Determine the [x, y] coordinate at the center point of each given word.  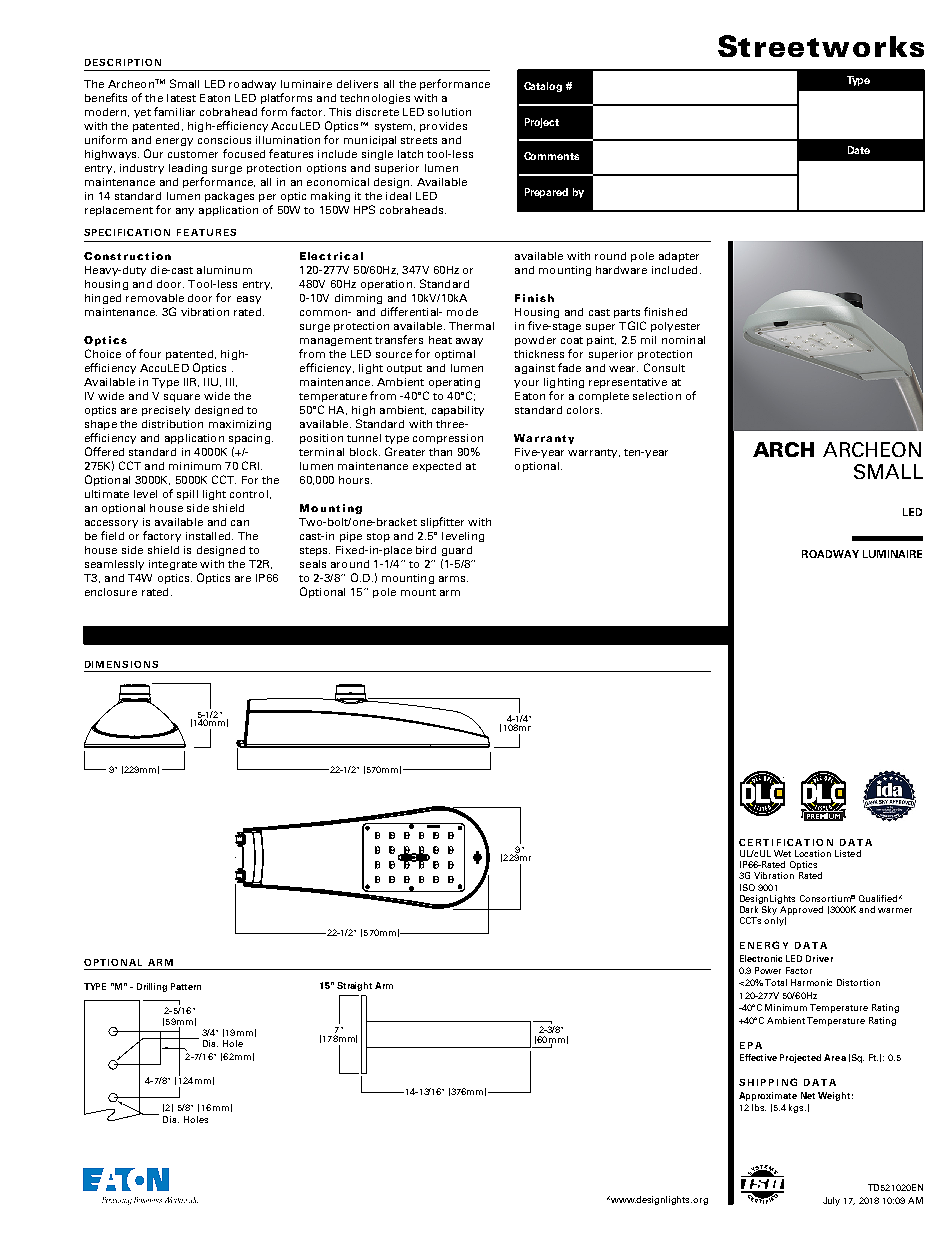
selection [657, 396]
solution [449, 112]
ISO [747, 887]
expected [437, 467]
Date [859, 150]
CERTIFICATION [786, 842]
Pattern [186, 986]
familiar [174, 111]
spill [187, 495]
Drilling [152, 987]
